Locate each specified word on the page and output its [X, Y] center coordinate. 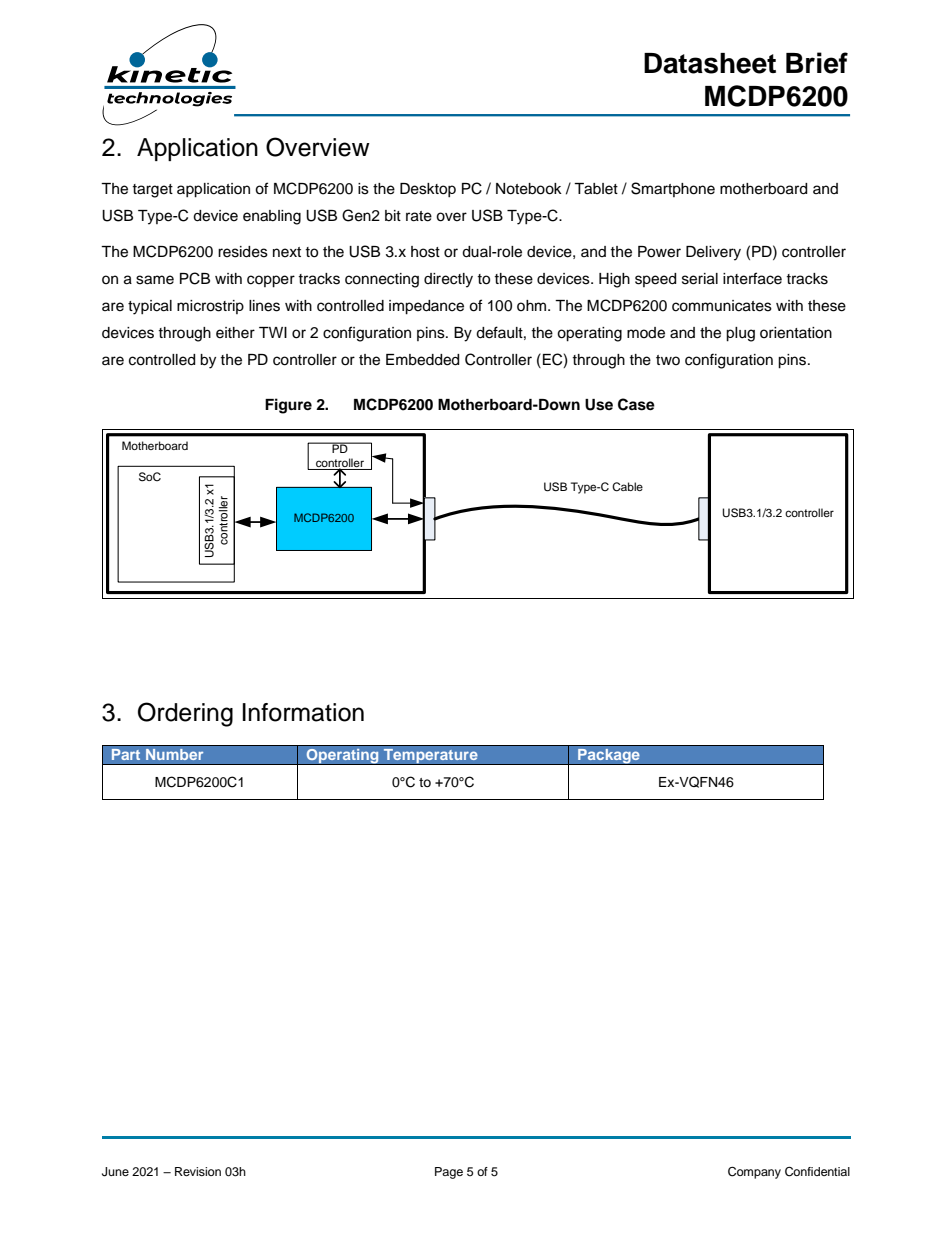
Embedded [422, 360]
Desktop [428, 190]
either [235, 333]
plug [740, 334]
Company [754, 1173]
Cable [627, 487]
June [115, 1172]
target [152, 191]
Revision [198, 1171]
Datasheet [710, 63]
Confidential [817, 1172]
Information [303, 712]
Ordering [185, 714]
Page [449, 1173]
